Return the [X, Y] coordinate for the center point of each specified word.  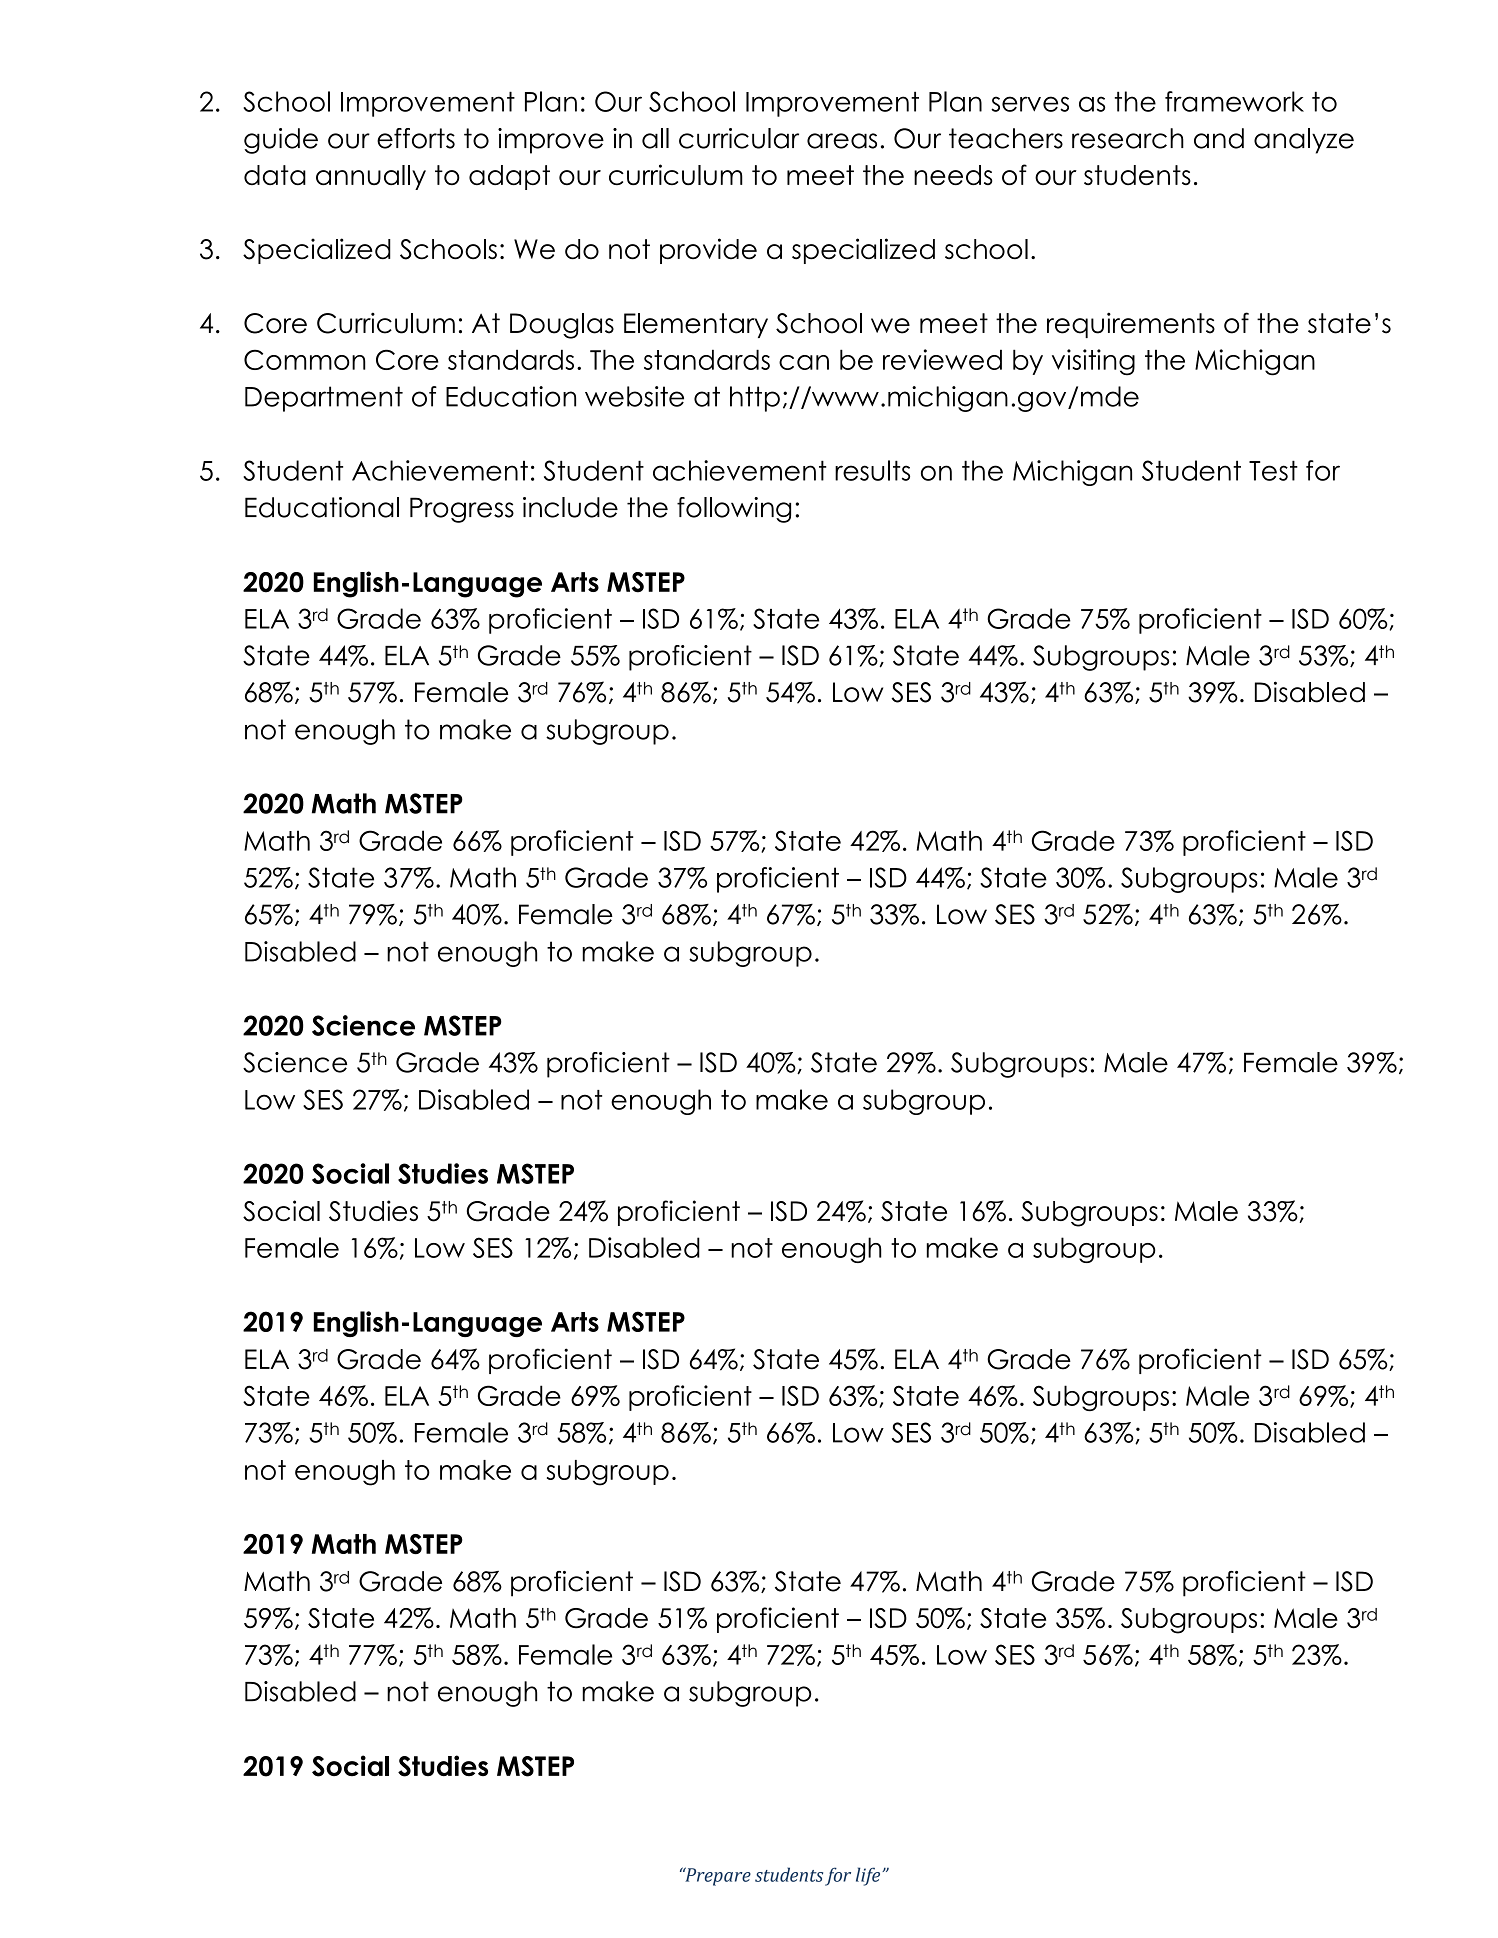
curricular [739, 138]
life [869, 1876]
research [1128, 138]
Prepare [717, 1876]
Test [1273, 470]
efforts [416, 138]
